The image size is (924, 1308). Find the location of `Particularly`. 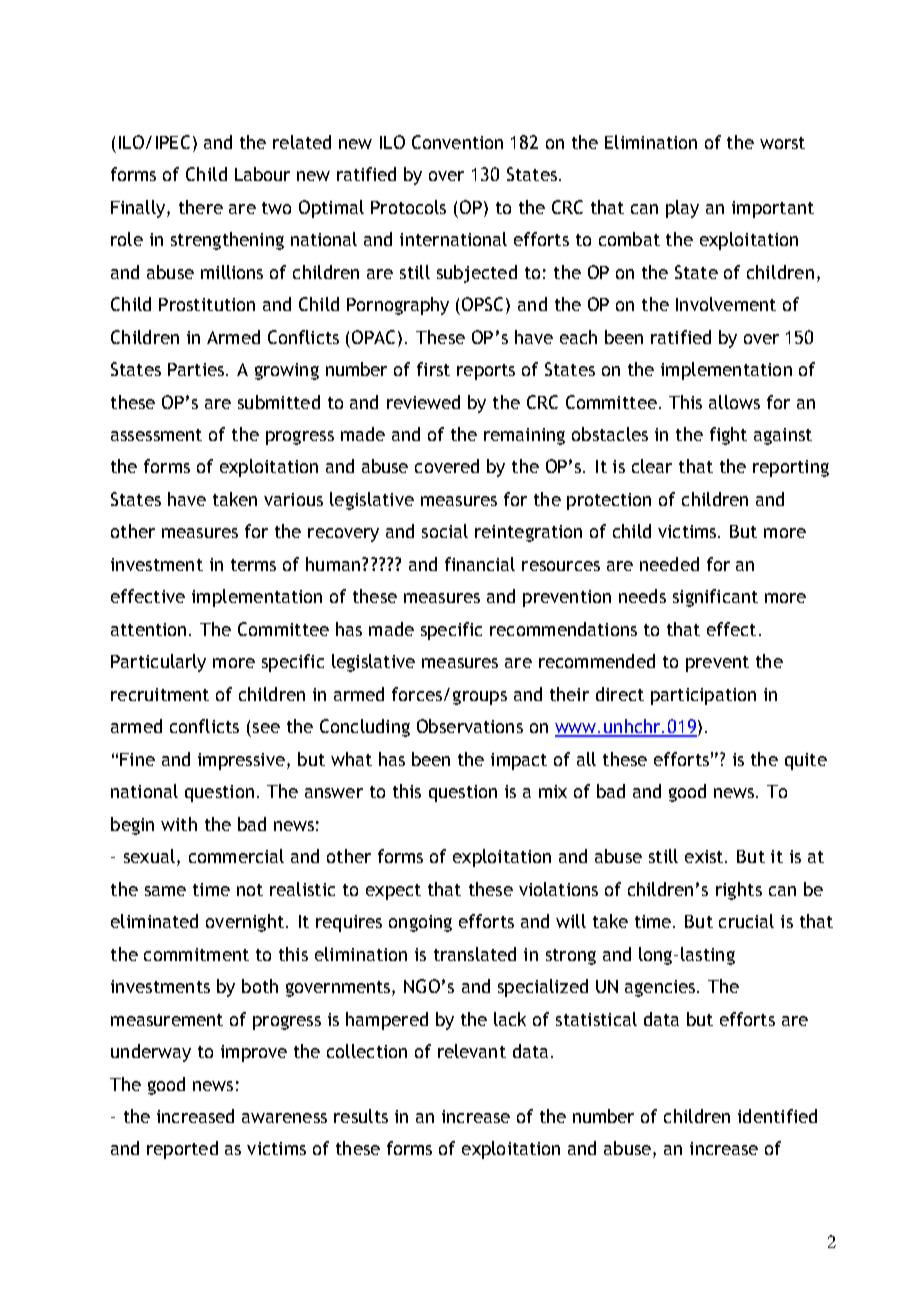

Particularly is located at coordinates (158, 663).
